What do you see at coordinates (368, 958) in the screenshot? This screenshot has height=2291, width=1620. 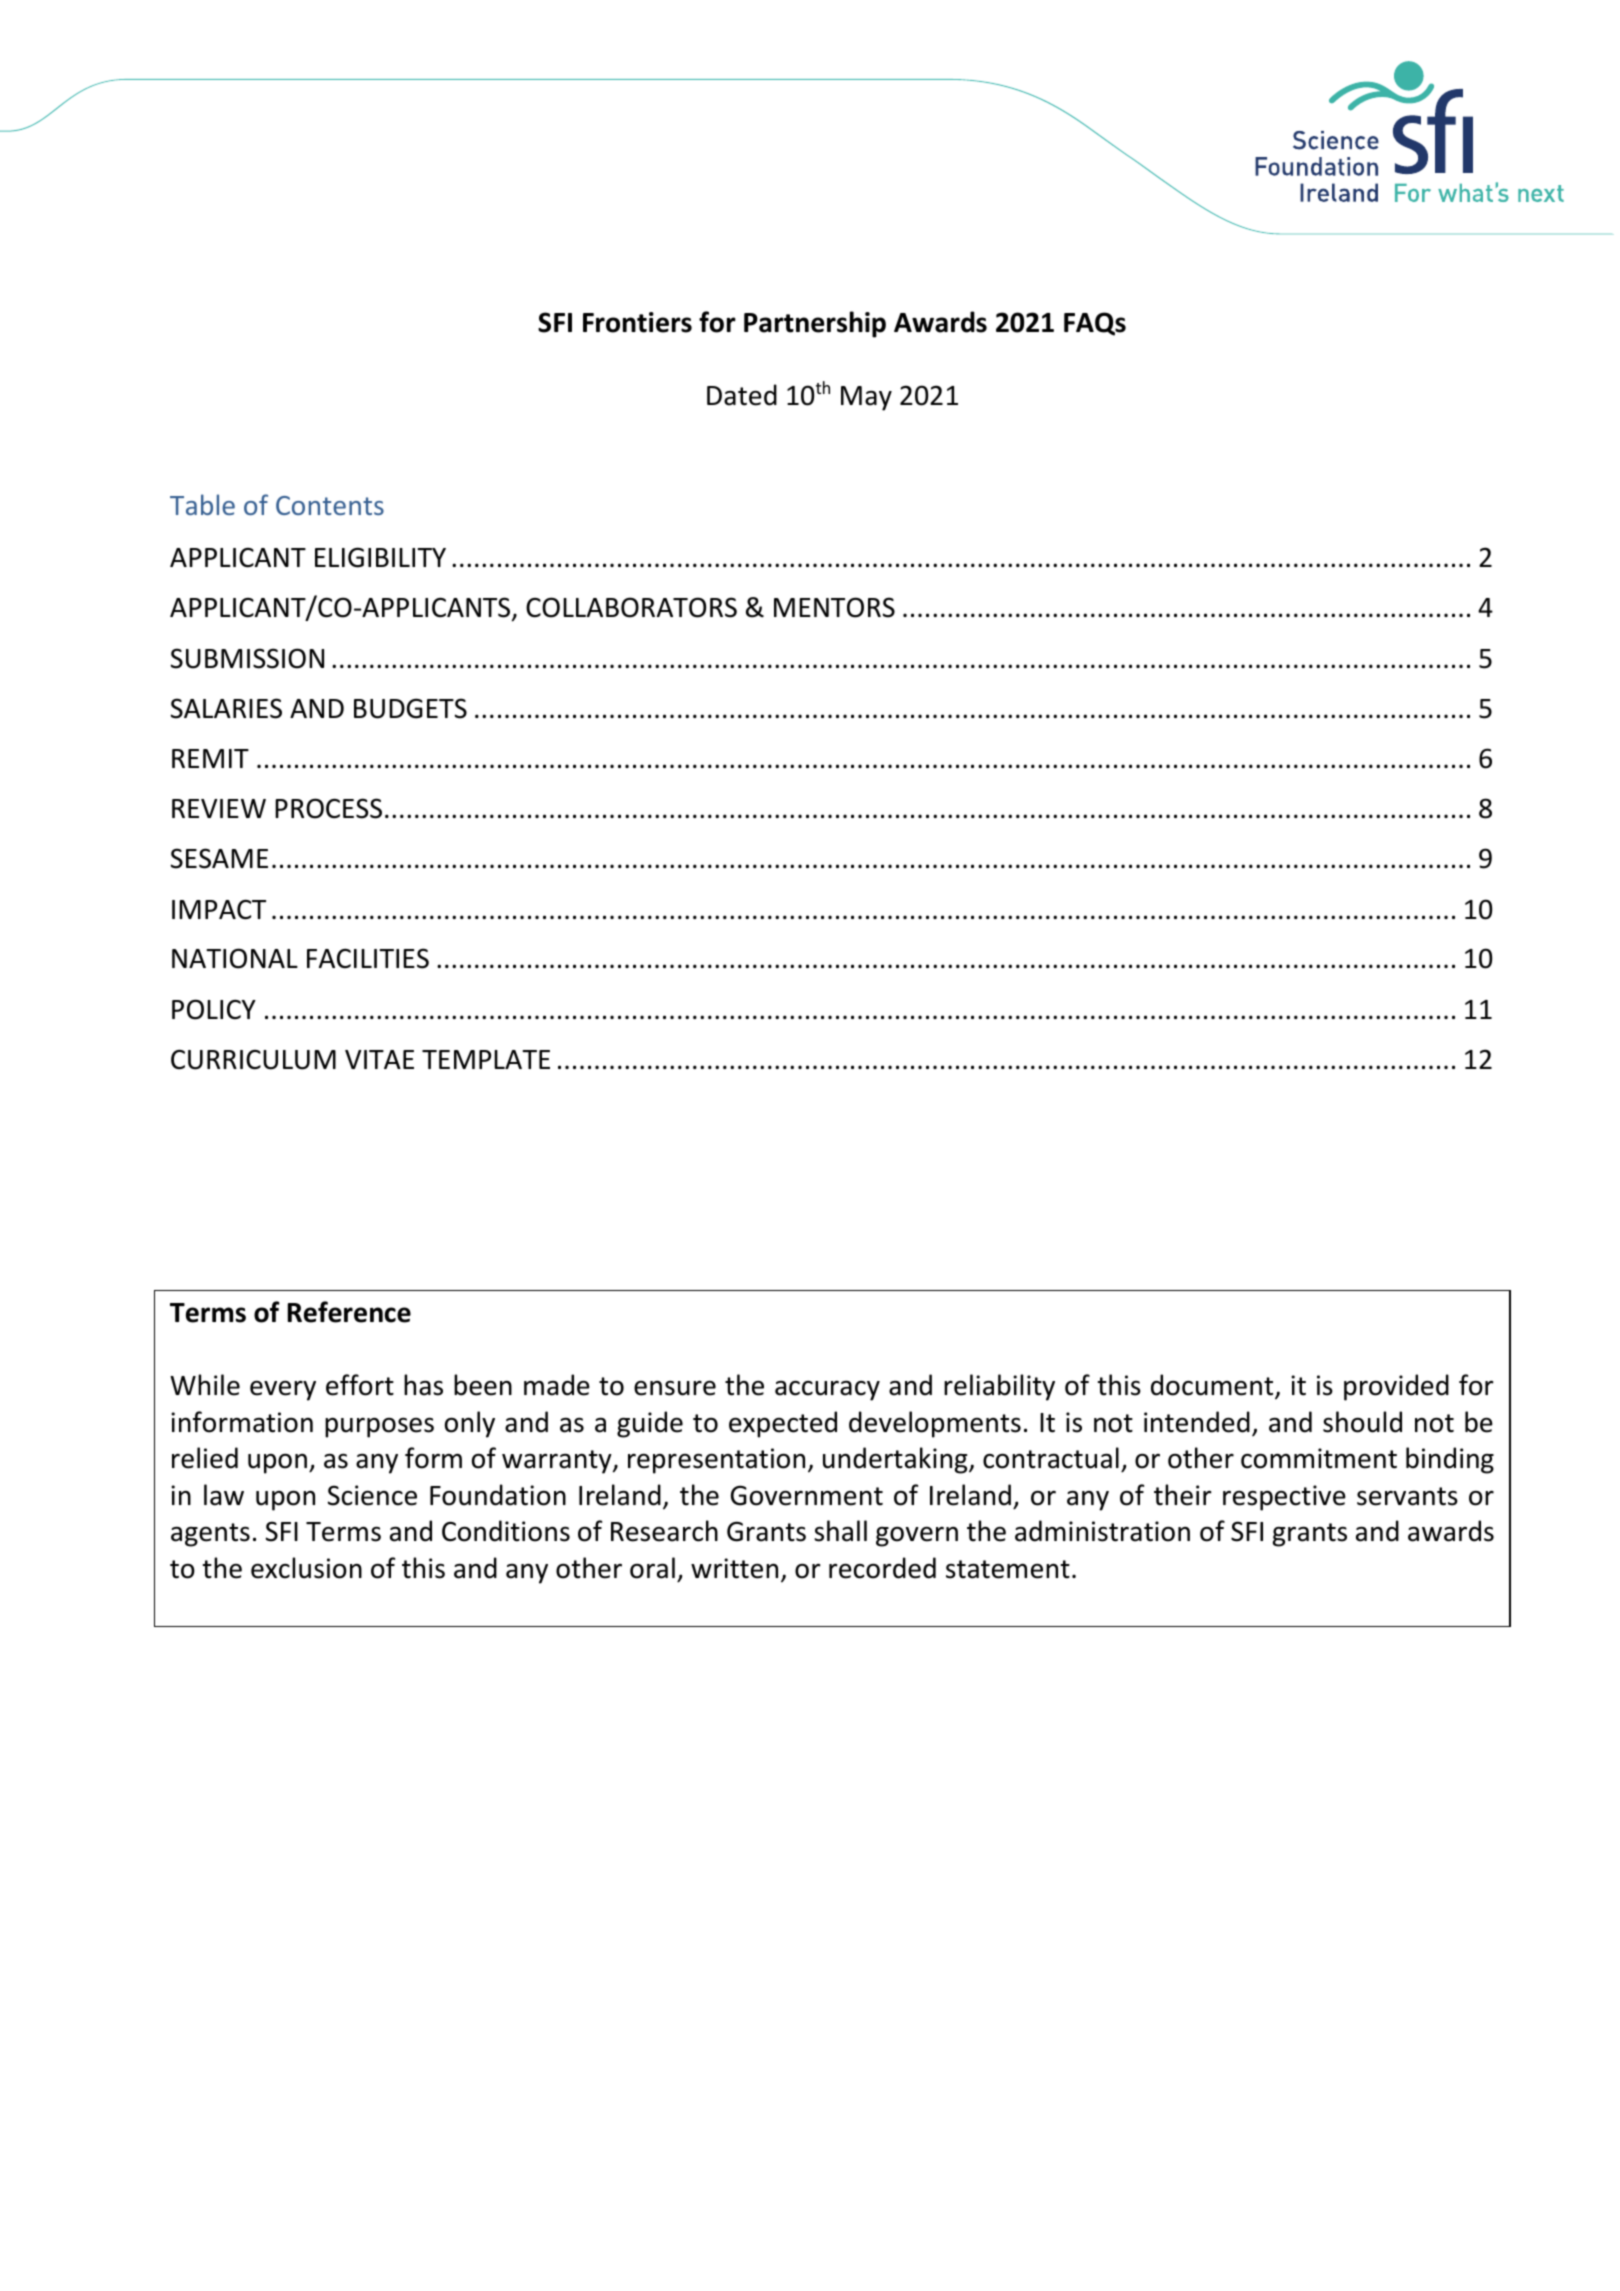 I see `FACILITIES` at bounding box center [368, 958].
